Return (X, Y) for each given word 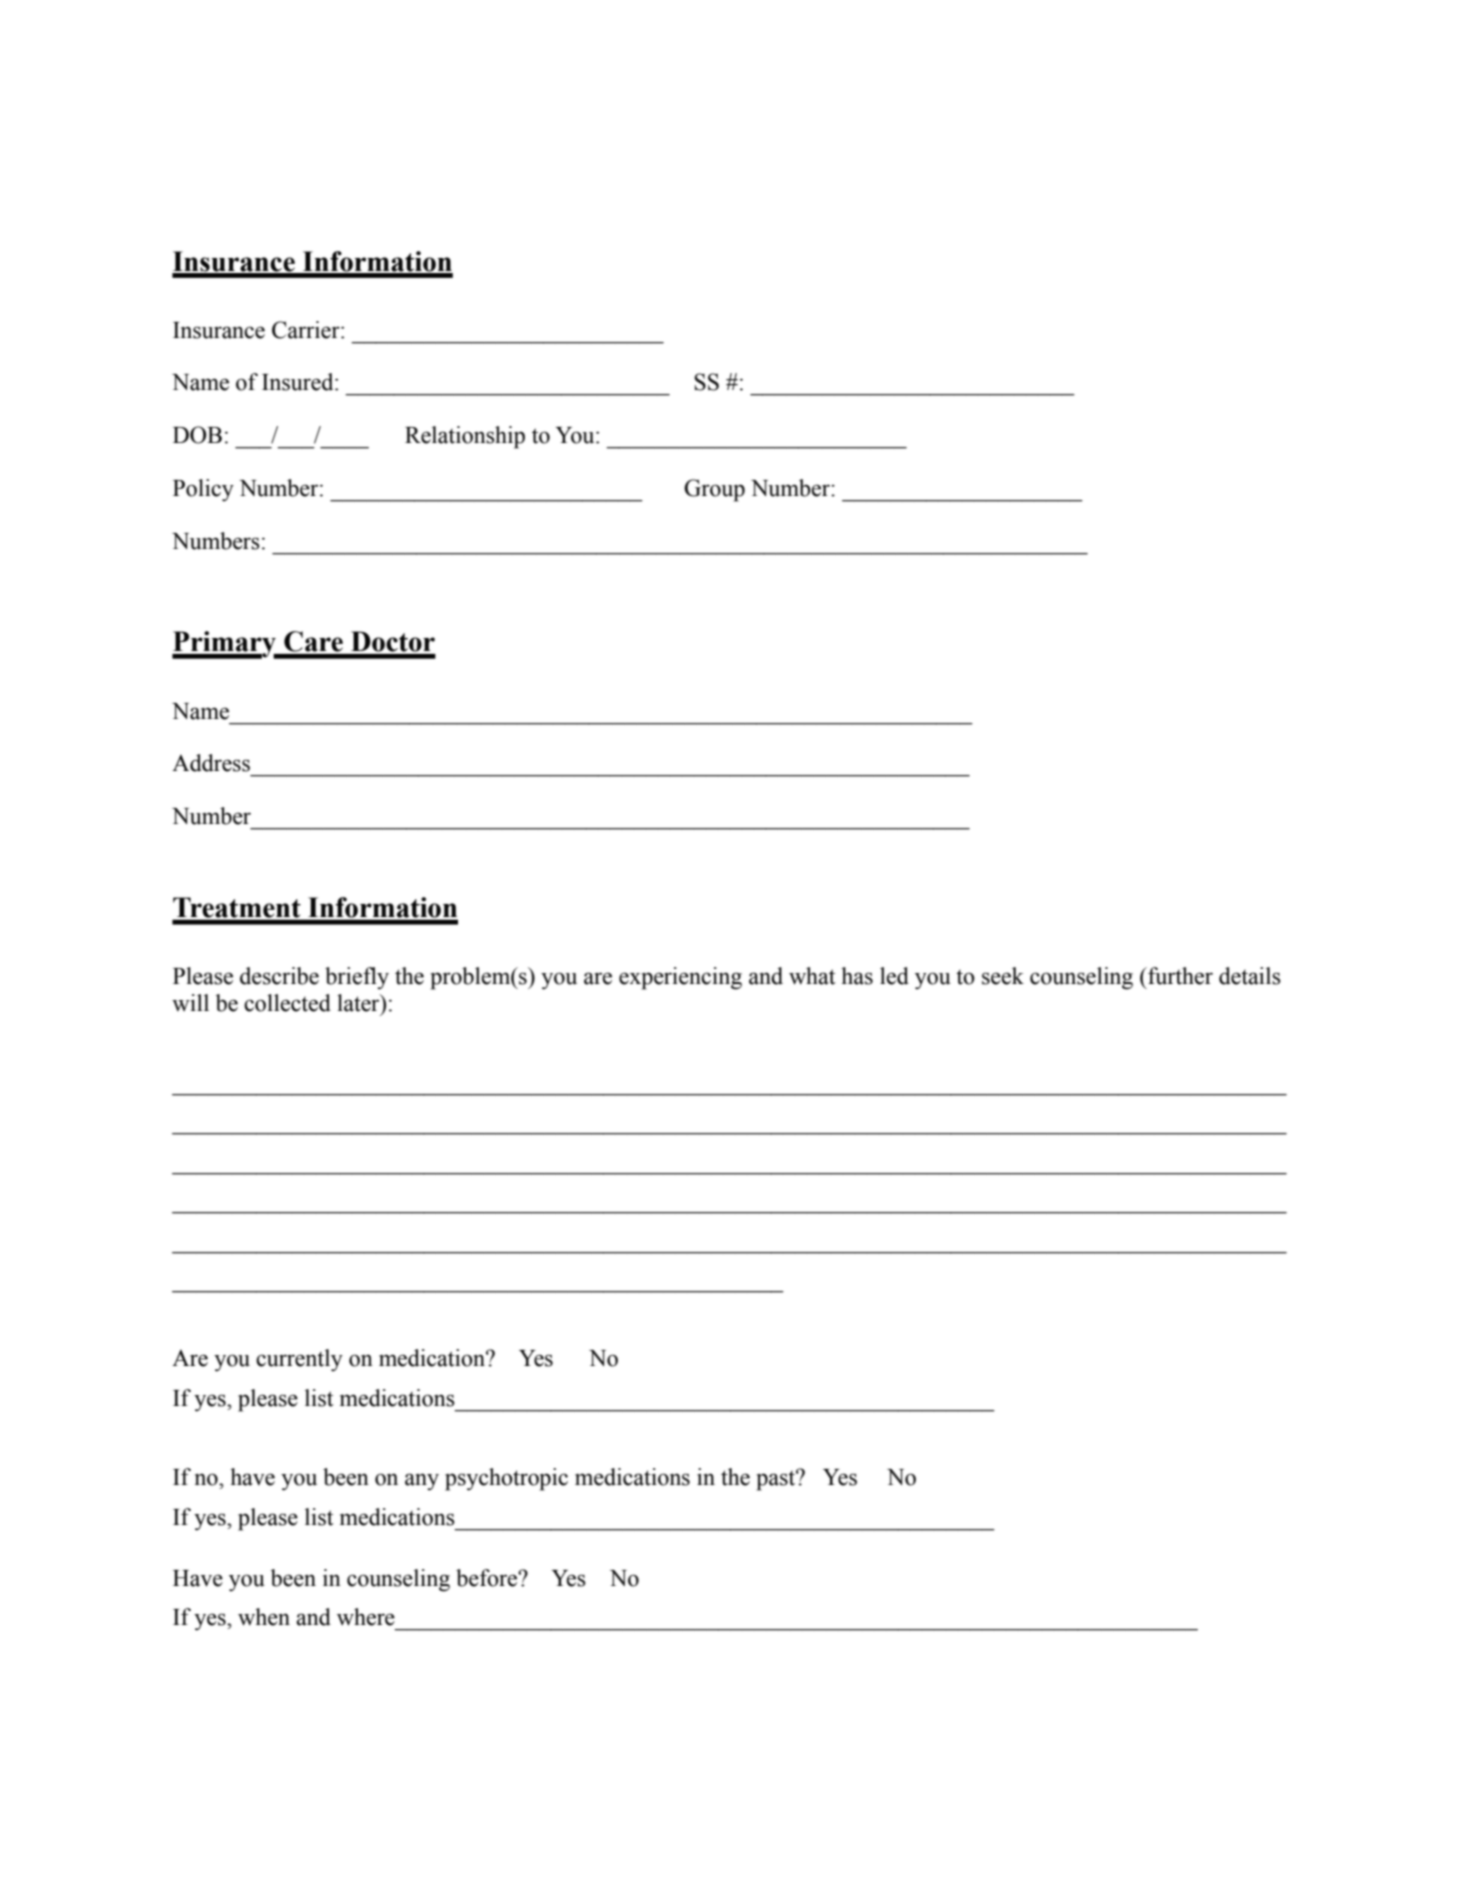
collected (287, 1003)
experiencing (680, 978)
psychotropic (506, 1479)
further (1179, 976)
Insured (299, 382)
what (812, 976)
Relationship (465, 437)
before (487, 1578)
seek (1003, 976)
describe (279, 976)
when (264, 1617)
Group (714, 490)
